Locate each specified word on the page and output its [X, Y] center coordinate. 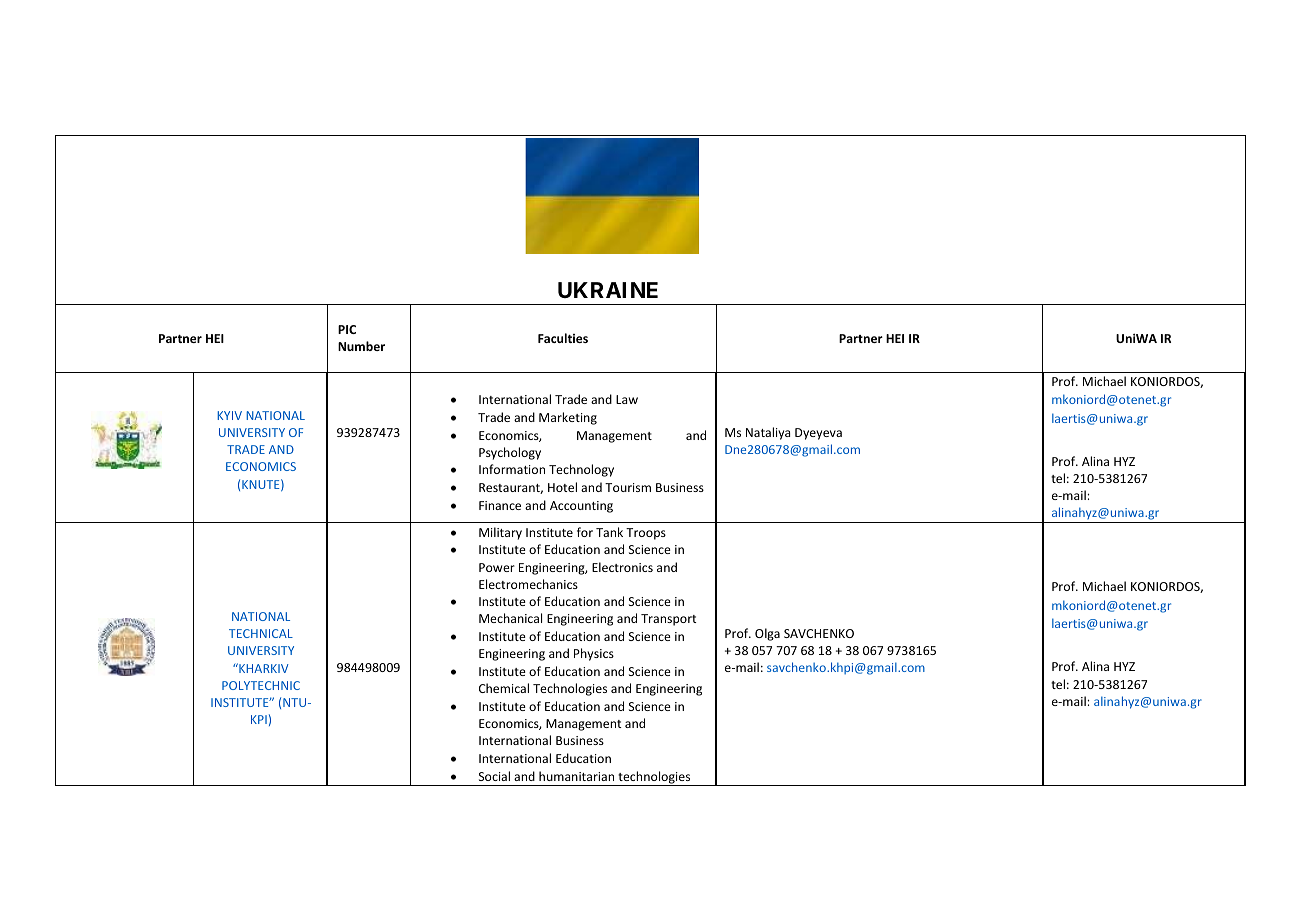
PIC [347, 329]
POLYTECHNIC [261, 685]
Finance [500, 505]
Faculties [563, 338]
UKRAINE [608, 290]
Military [500, 533]
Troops [646, 534]
